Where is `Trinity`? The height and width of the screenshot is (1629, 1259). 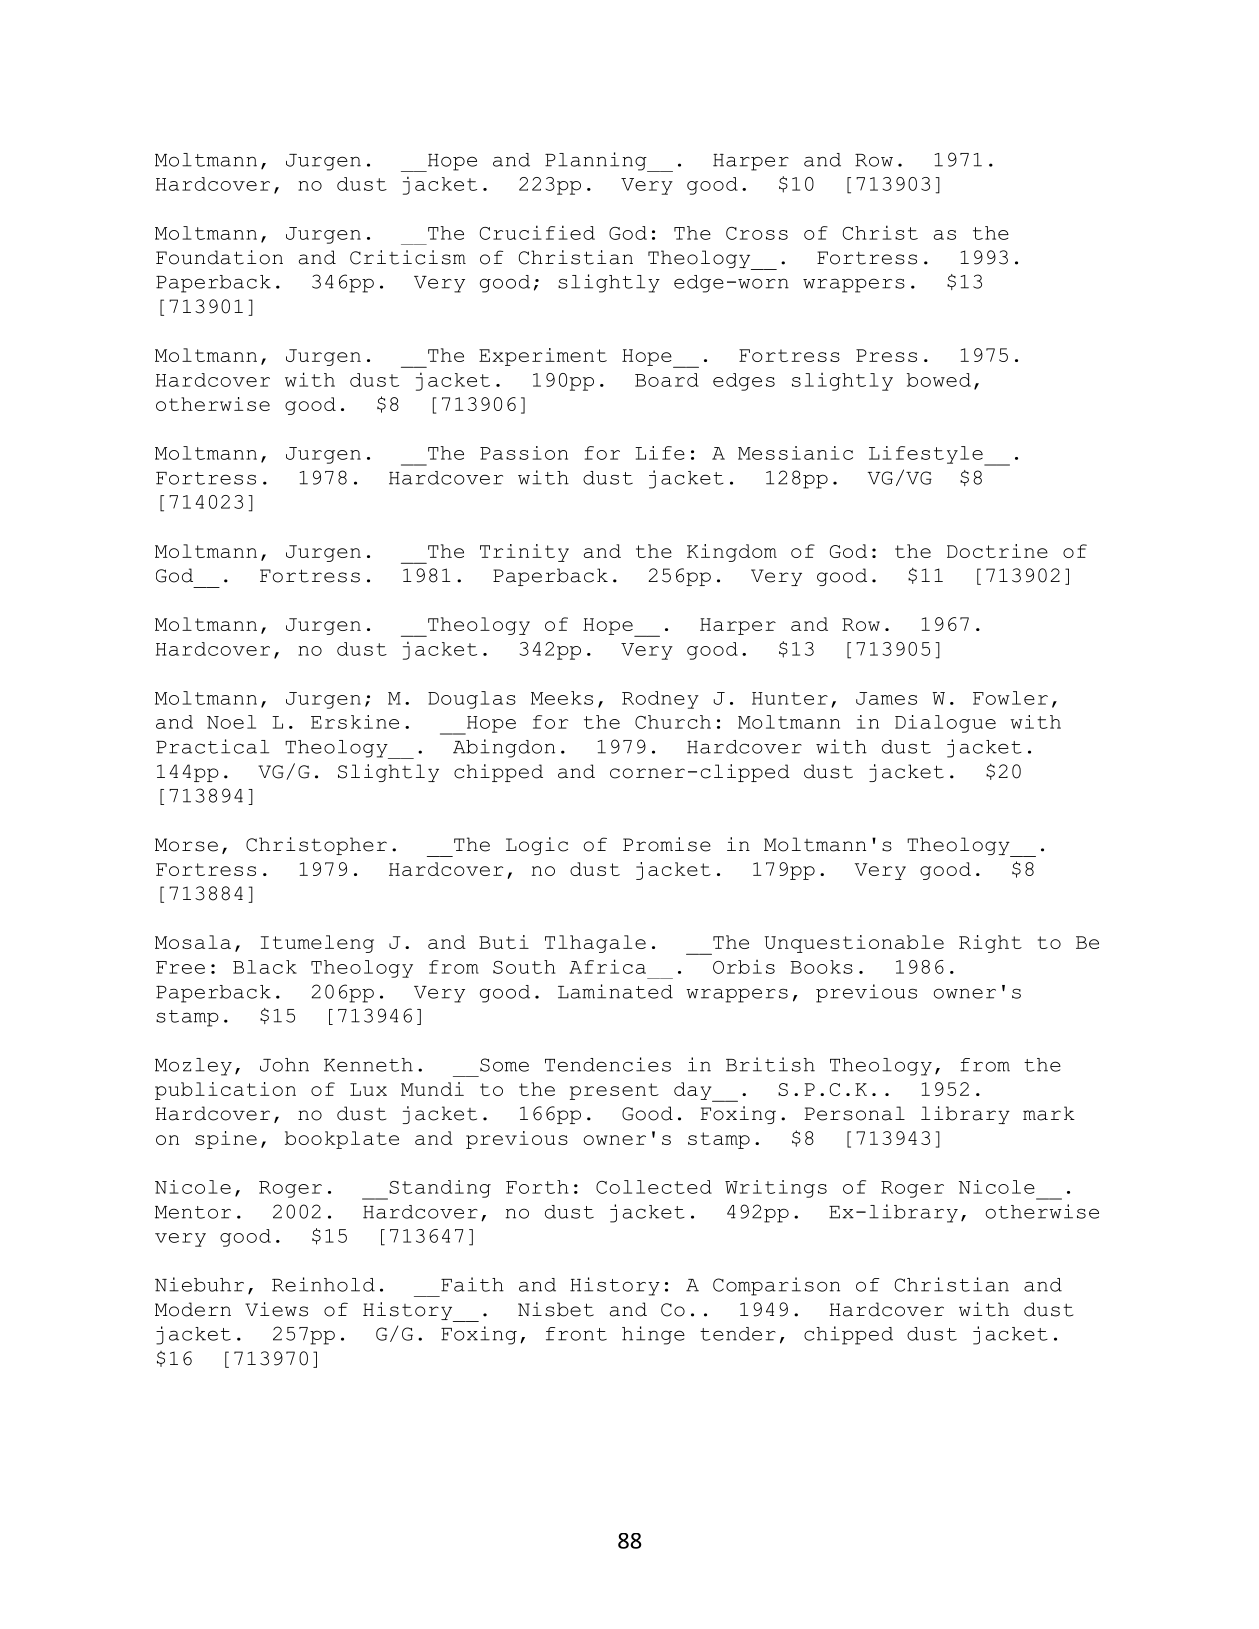 Trinity is located at coordinates (524, 553).
